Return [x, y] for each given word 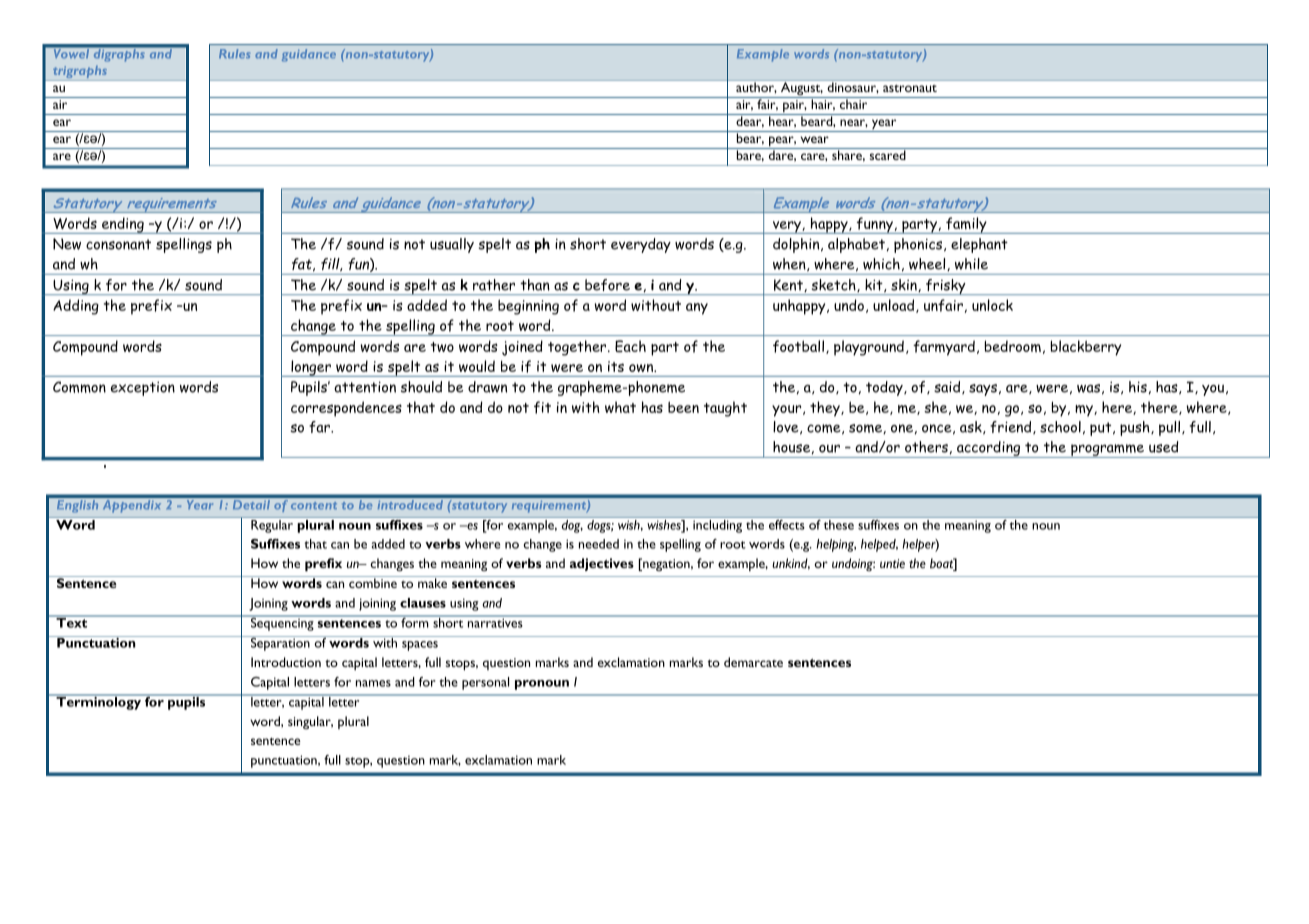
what [620, 407]
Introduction [286, 662]
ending [123, 225]
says [983, 390]
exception [143, 388]
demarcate [753, 662]
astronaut [910, 88]
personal [485, 683]
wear [815, 139]
